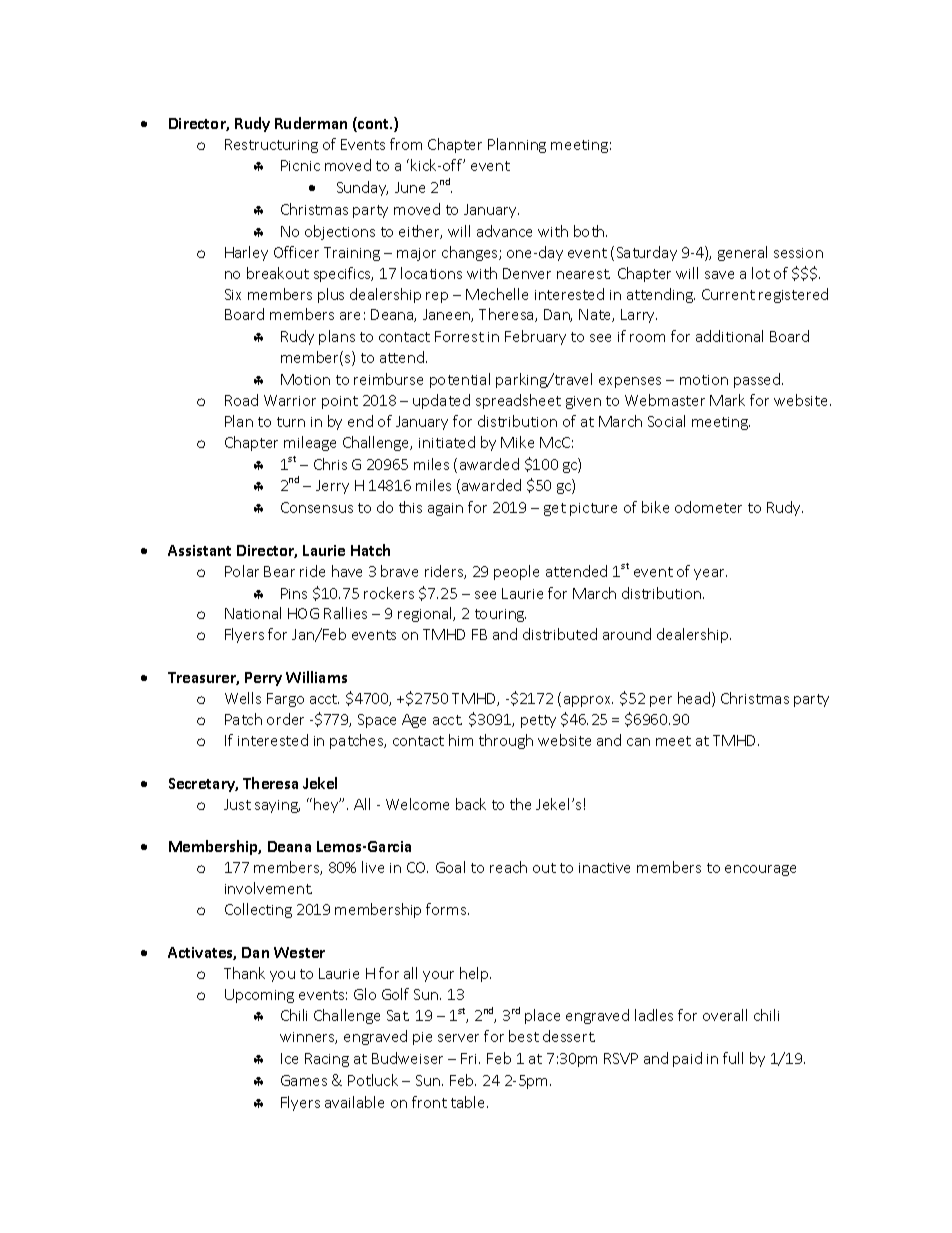  What do you see at coordinates (304, 1080) in the screenshot?
I see `Games` at bounding box center [304, 1080].
